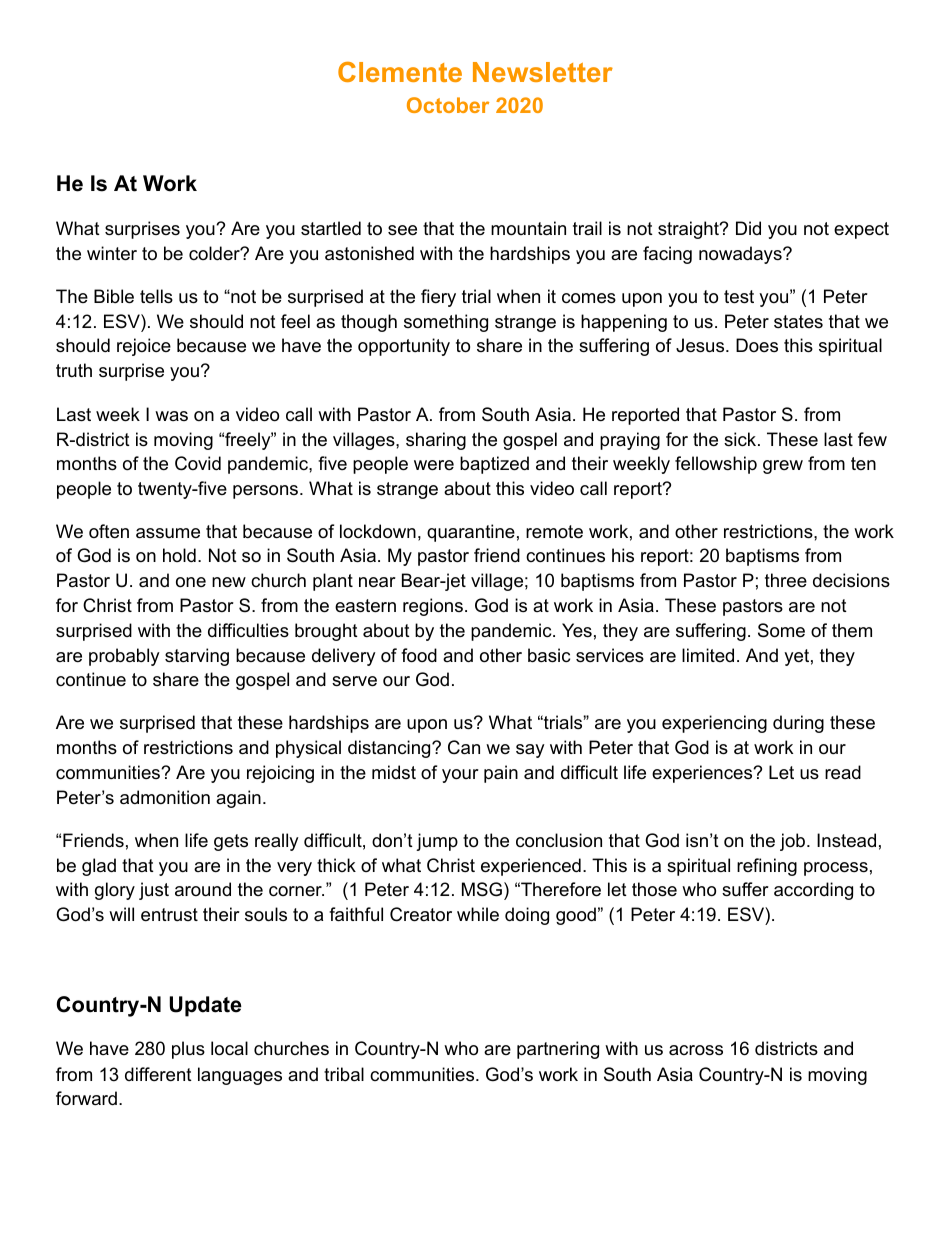 The image size is (952, 1233). What do you see at coordinates (433, 607) in the image?
I see `regions` at bounding box center [433, 607].
